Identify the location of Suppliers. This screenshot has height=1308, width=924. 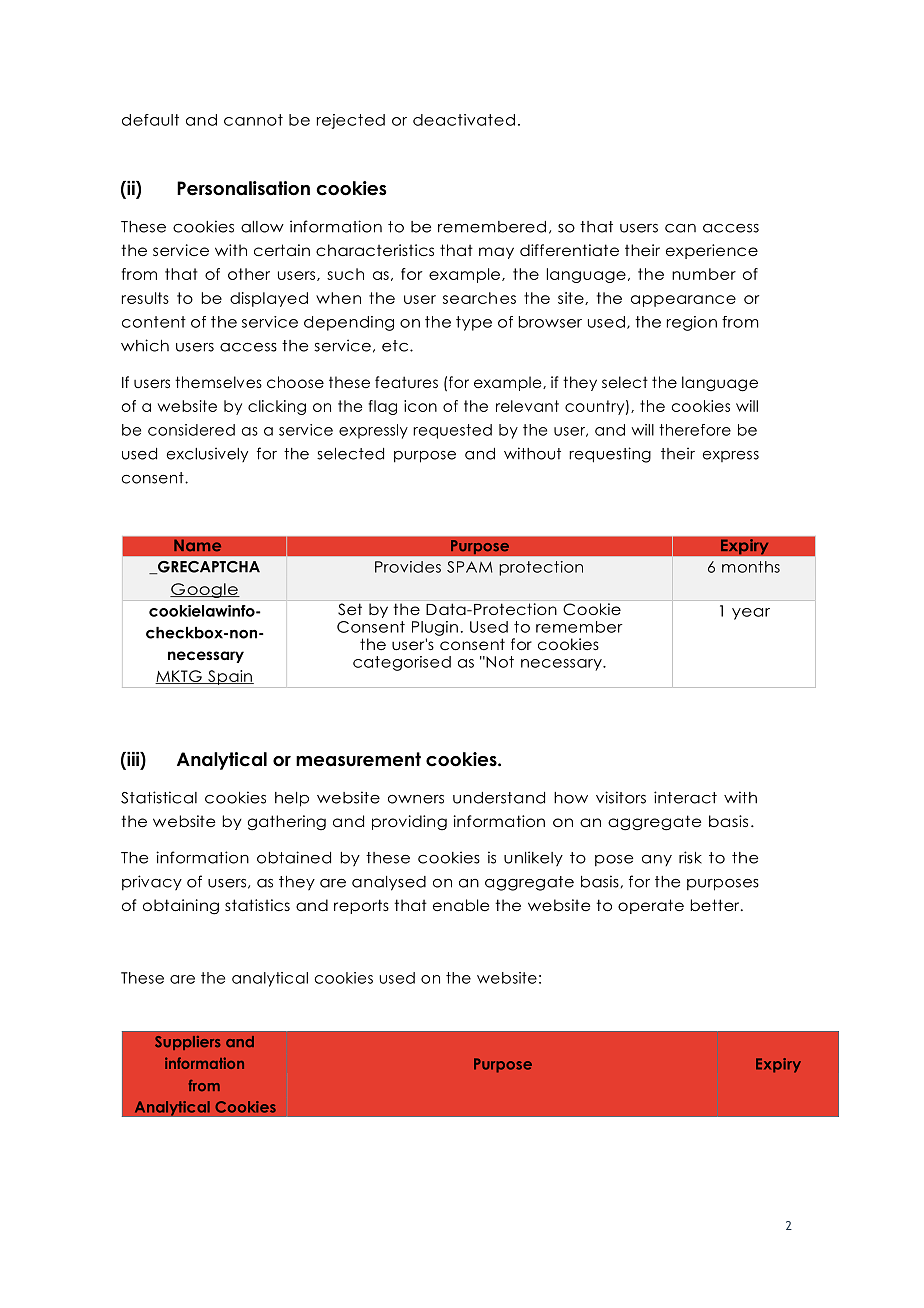
(188, 1043).
